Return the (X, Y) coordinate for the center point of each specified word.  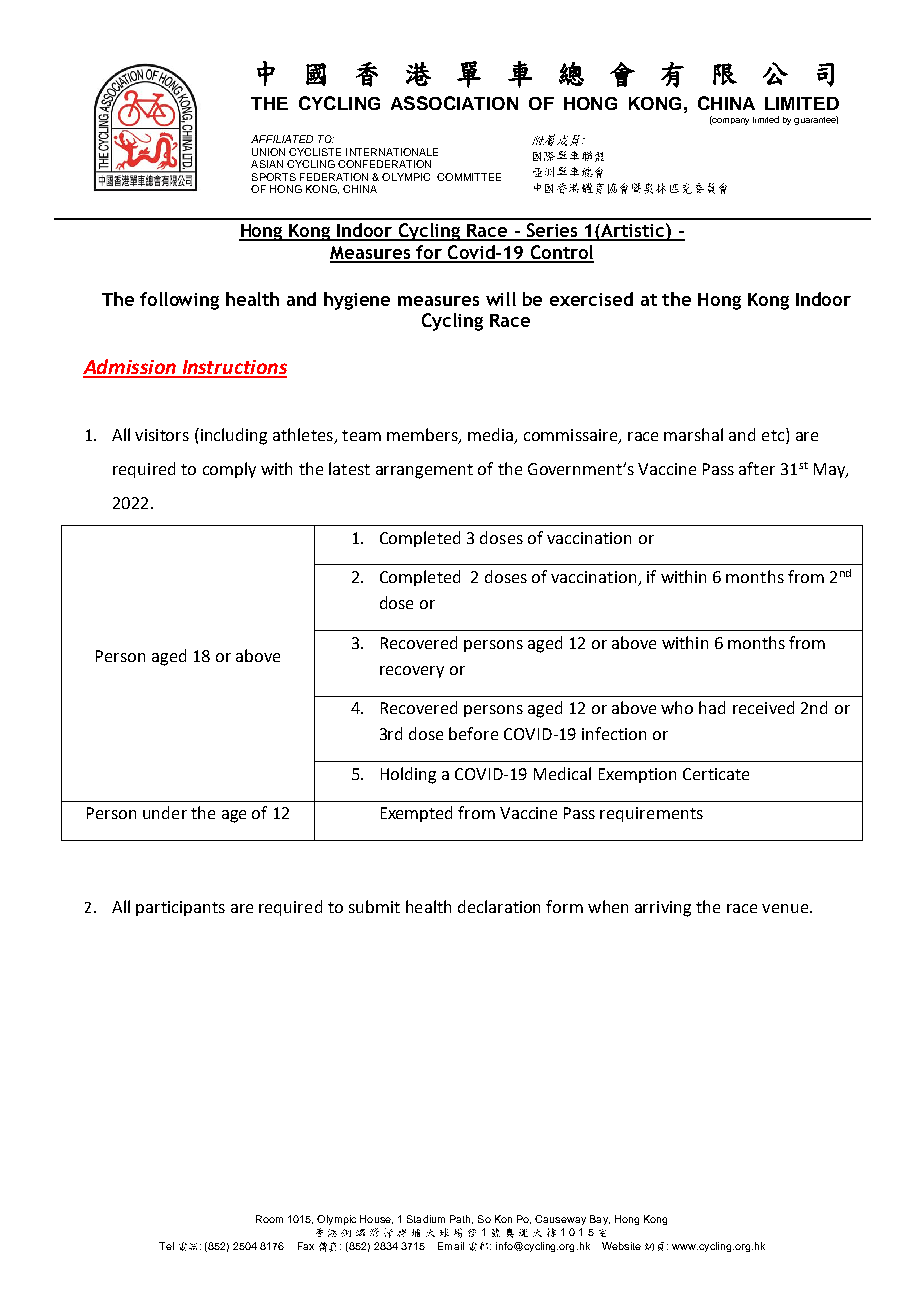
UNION (268, 152)
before (473, 733)
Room (269, 1219)
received (763, 707)
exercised (591, 299)
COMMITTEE (469, 177)
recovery (412, 672)
